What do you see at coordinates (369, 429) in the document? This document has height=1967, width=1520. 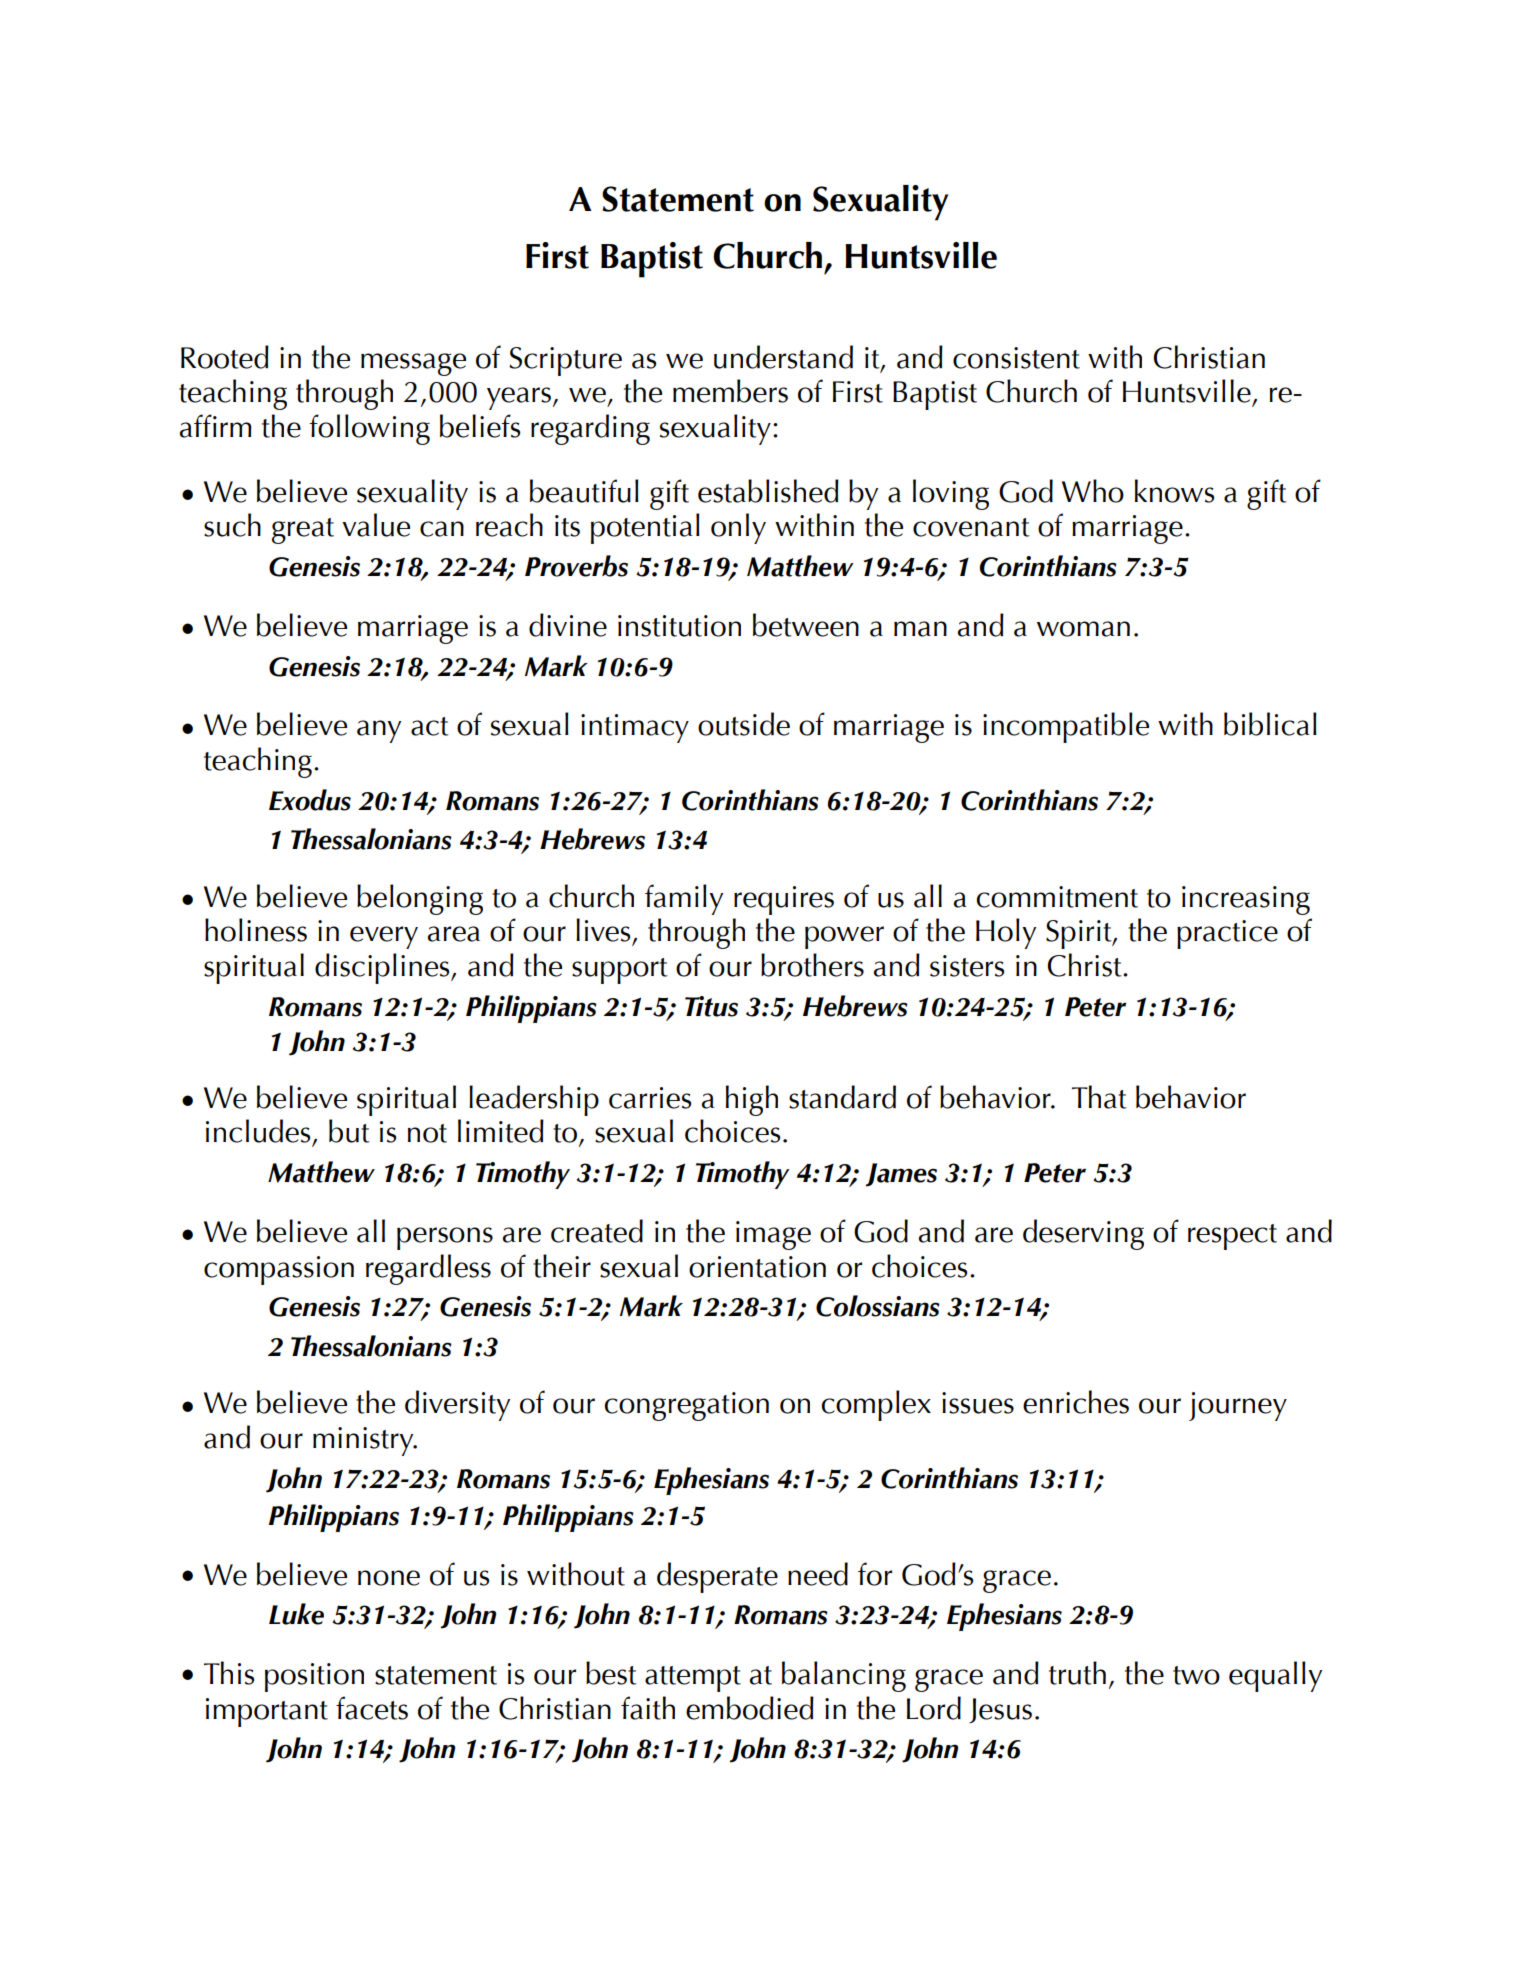 I see `following` at bounding box center [369, 429].
